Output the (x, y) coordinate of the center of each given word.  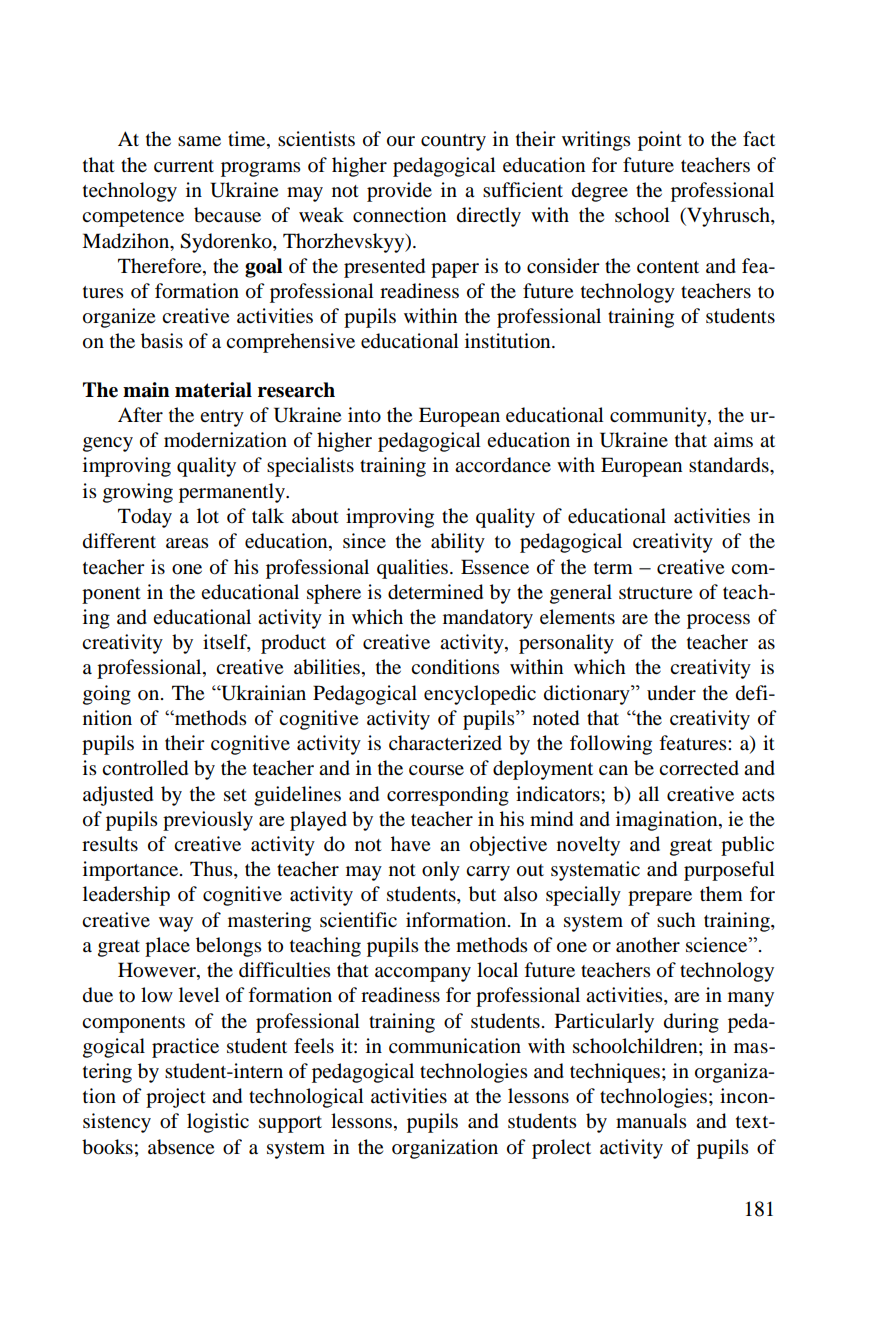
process (718, 621)
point (660, 141)
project (176, 1098)
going (107, 695)
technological (306, 1098)
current (184, 166)
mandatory (488, 619)
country (453, 142)
